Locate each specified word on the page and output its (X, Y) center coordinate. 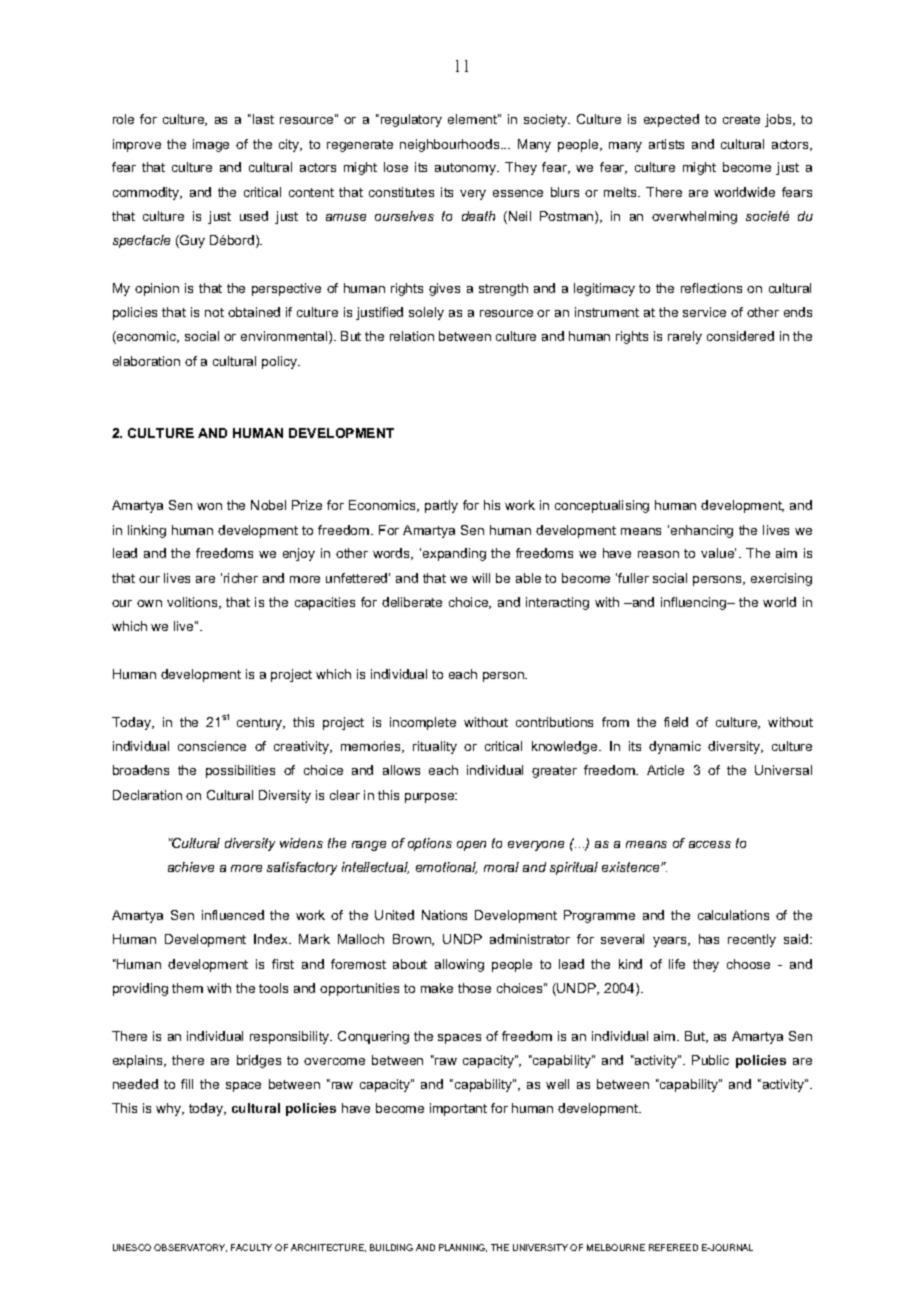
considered (740, 336)
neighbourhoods (451, 145)
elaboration (146, 361)
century (261, 724)
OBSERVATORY (190, 1248)
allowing (459, 965)
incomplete (423, 723)
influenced (233, 915)
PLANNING (463, 1248)
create (741, 119)
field (676, 722)
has (709, 939)
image (211, 145)
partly (441, 506)
